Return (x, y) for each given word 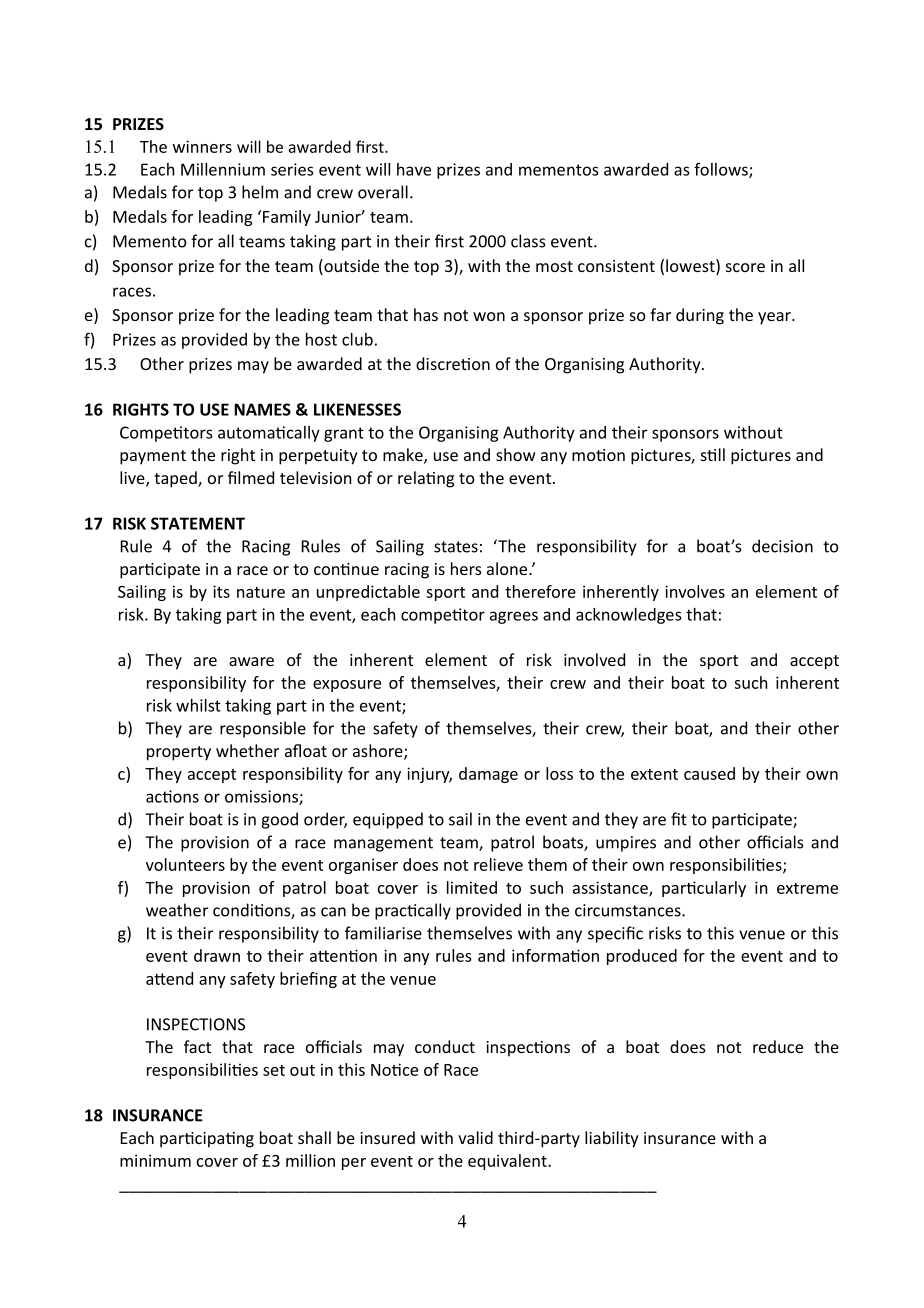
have (414, 169)
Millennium (223, 169)
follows (722, 170)
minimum (155, 1160)
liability (612, 1139)
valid (475, 1137)
